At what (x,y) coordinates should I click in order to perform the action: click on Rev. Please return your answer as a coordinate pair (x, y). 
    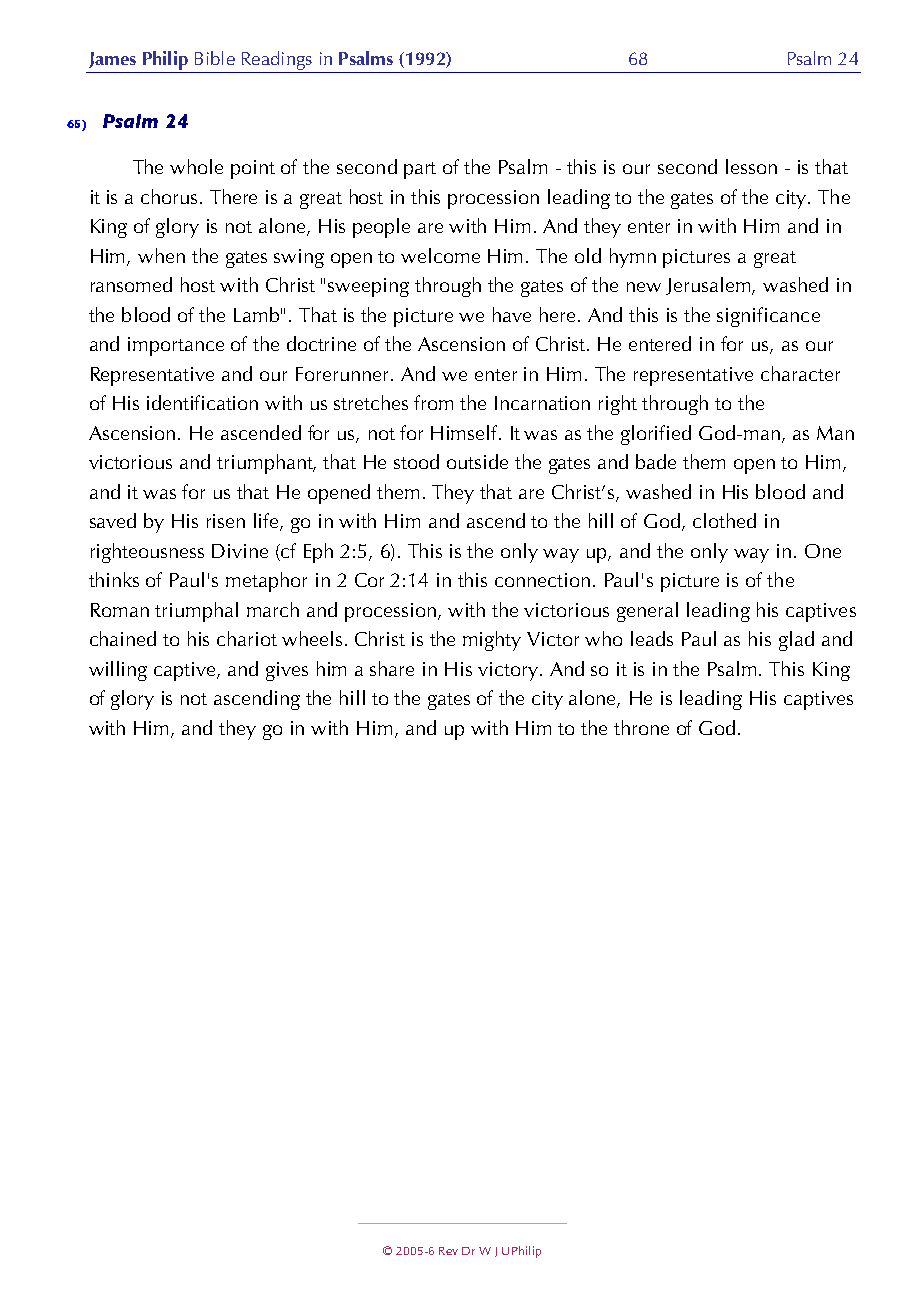
    Looking at the image, I should click on (448, 1251).
